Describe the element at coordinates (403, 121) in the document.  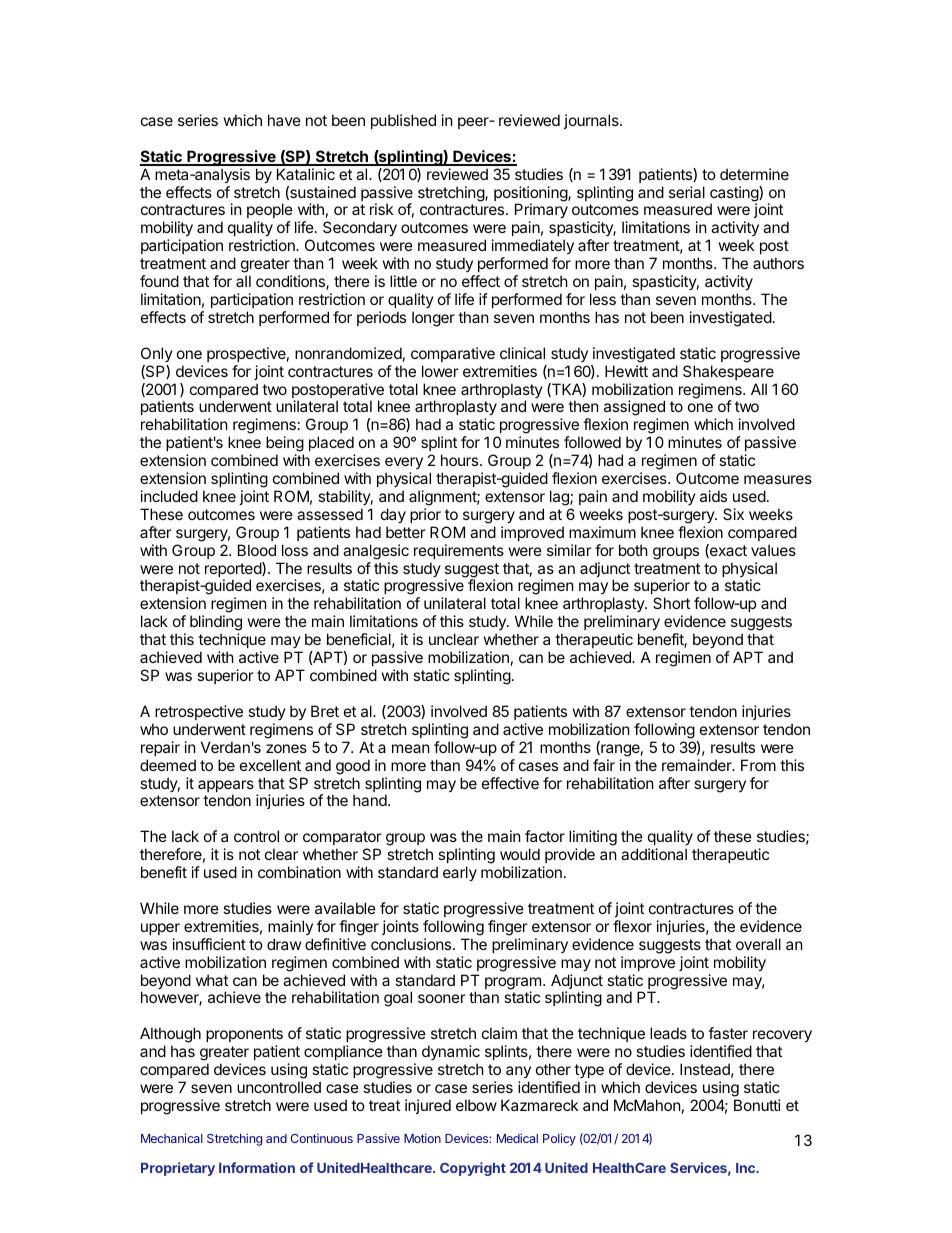
I see `published` at that location.
